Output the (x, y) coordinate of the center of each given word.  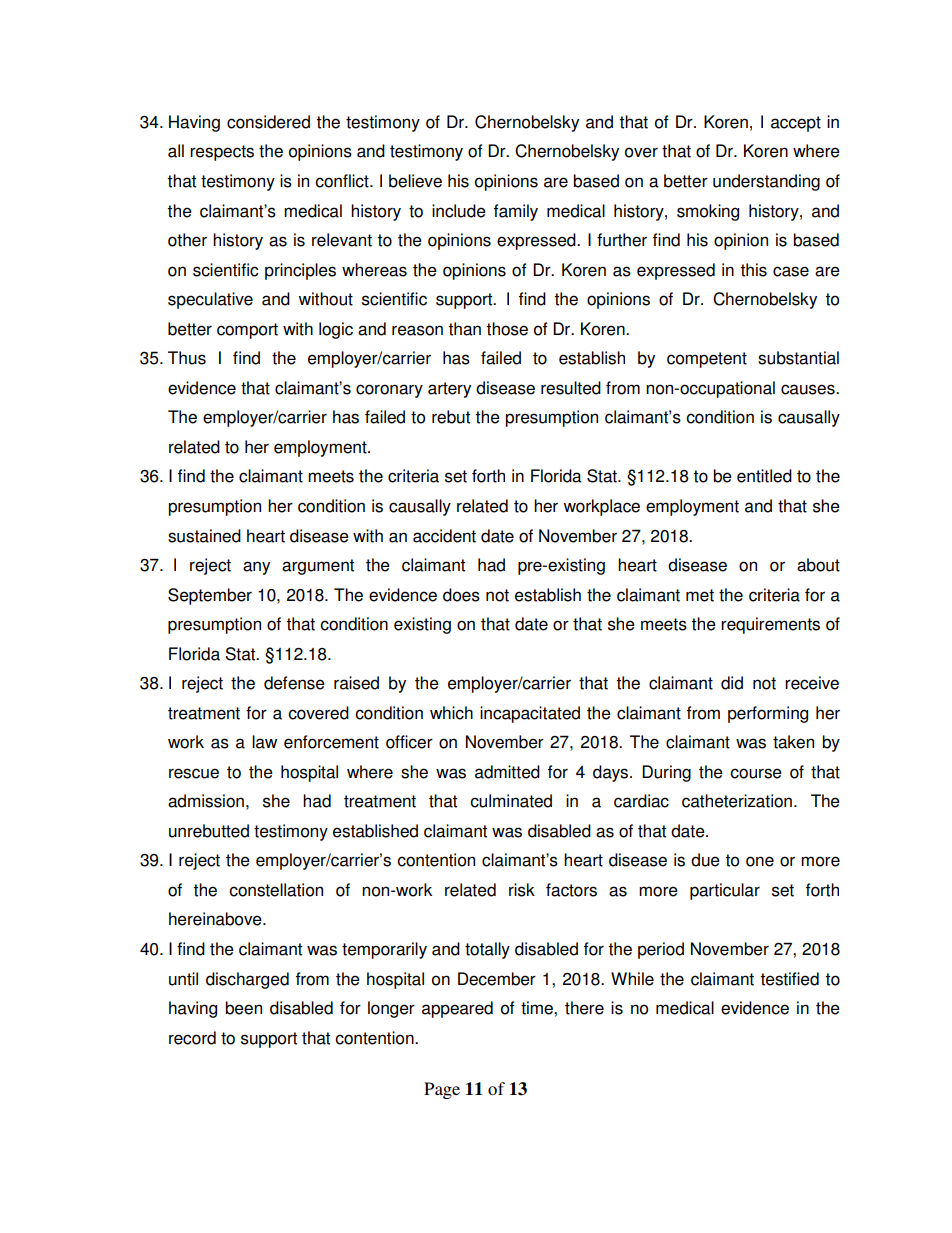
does (461, 595)
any (256, 568)
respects (222, 153)
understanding (766, 182)
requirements (770, 625)
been (243, 1008)
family (516, 212)
